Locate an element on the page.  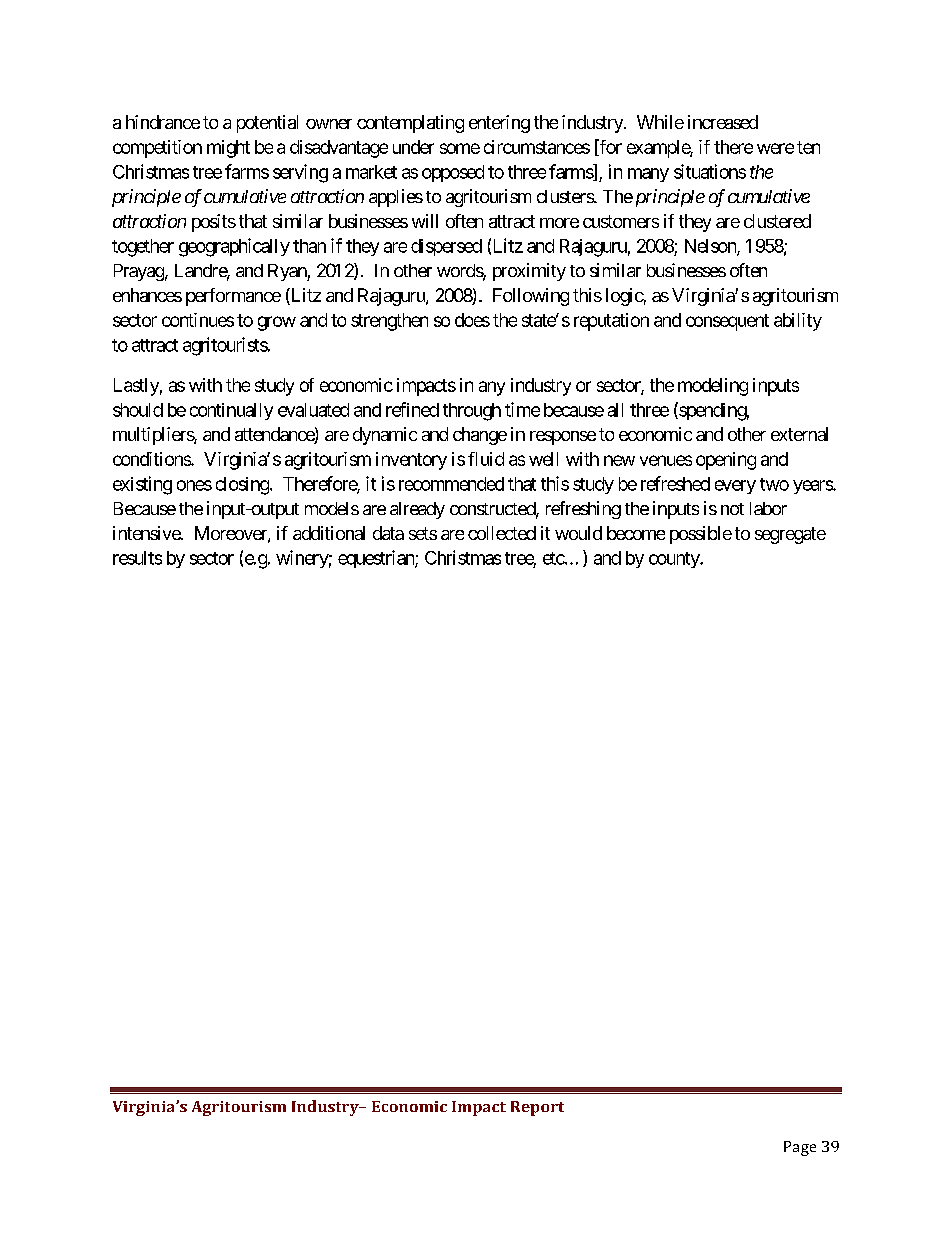
increased is located at coordinates (723, 122).
